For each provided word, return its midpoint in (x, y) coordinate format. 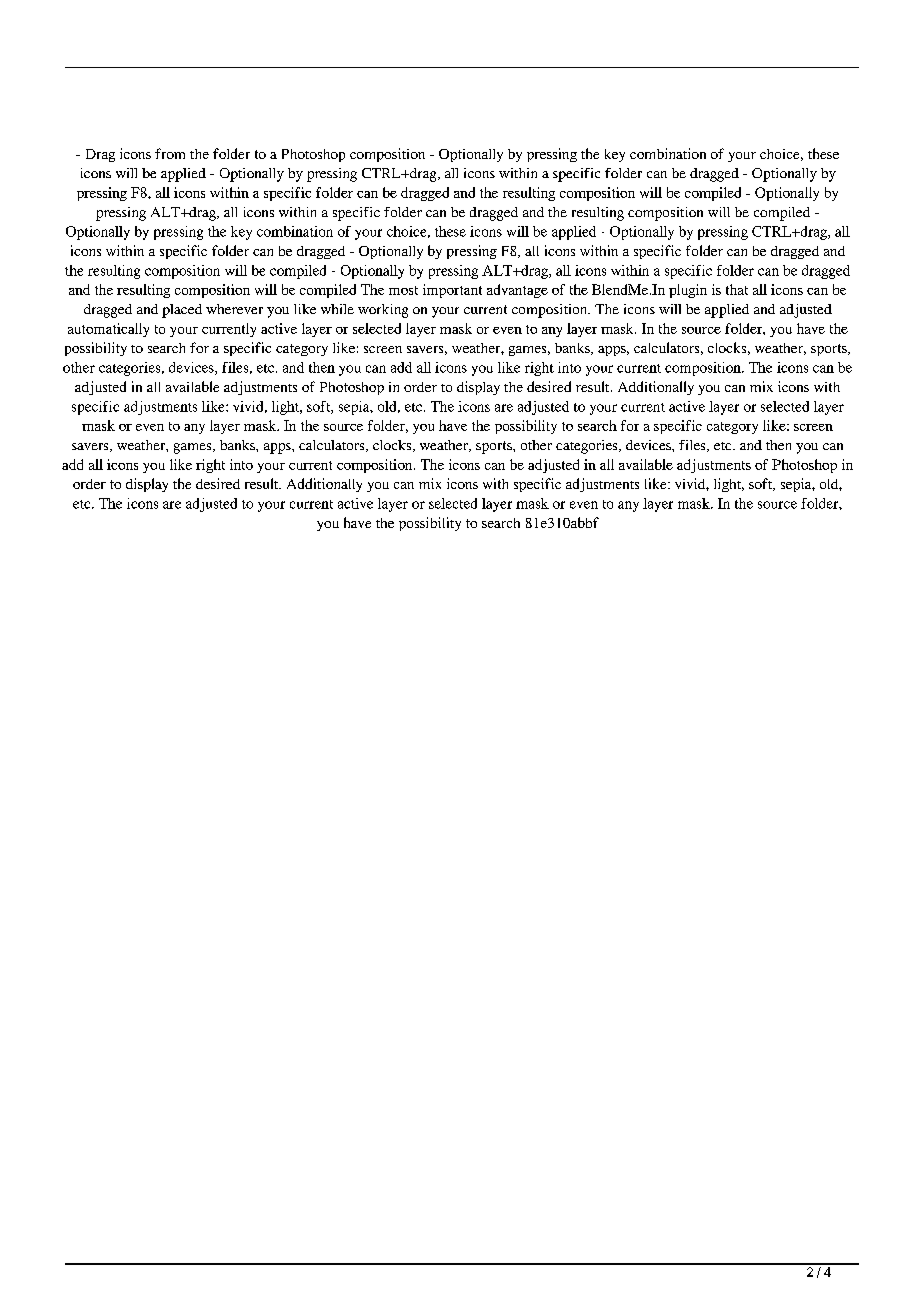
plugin (688, 291)
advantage (517, 291)
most (403, 290)
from (170, 153)
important (452, 291)
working (383, 311)
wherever (234, 309)
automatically (108, 330)
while (337, 309)
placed (182, 311)
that (737, 289)
